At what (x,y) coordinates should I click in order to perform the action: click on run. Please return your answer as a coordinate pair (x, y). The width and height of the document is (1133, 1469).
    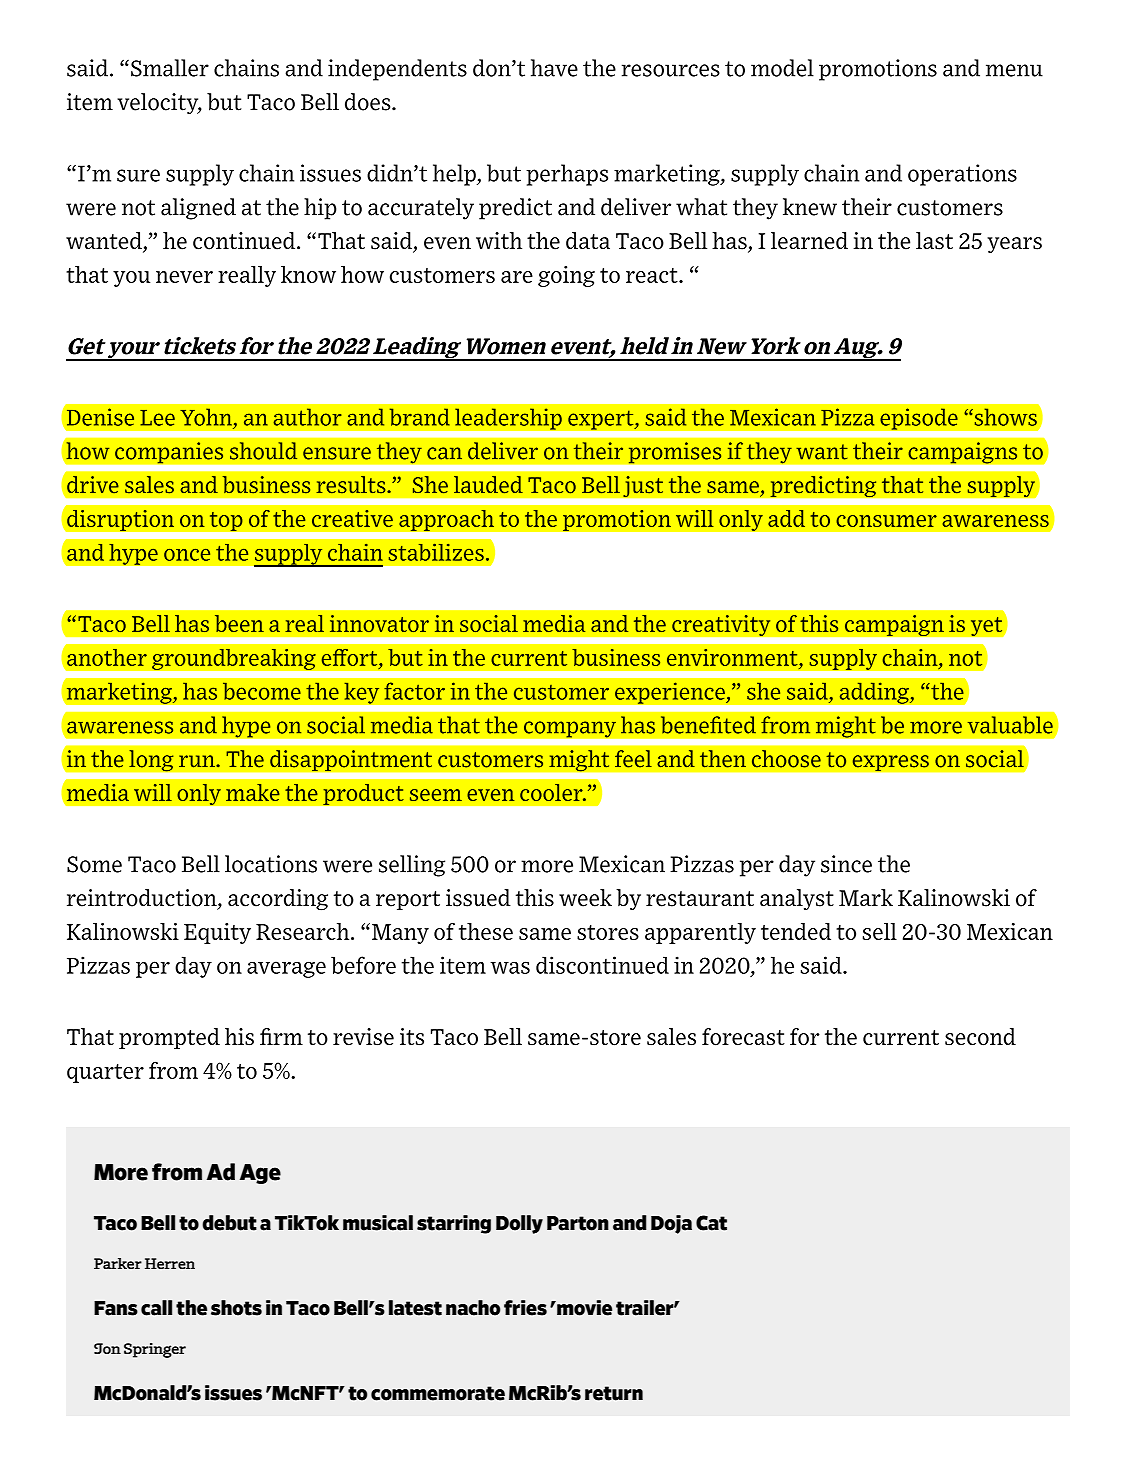
    Looking at the image, I should click on (198, 761).
